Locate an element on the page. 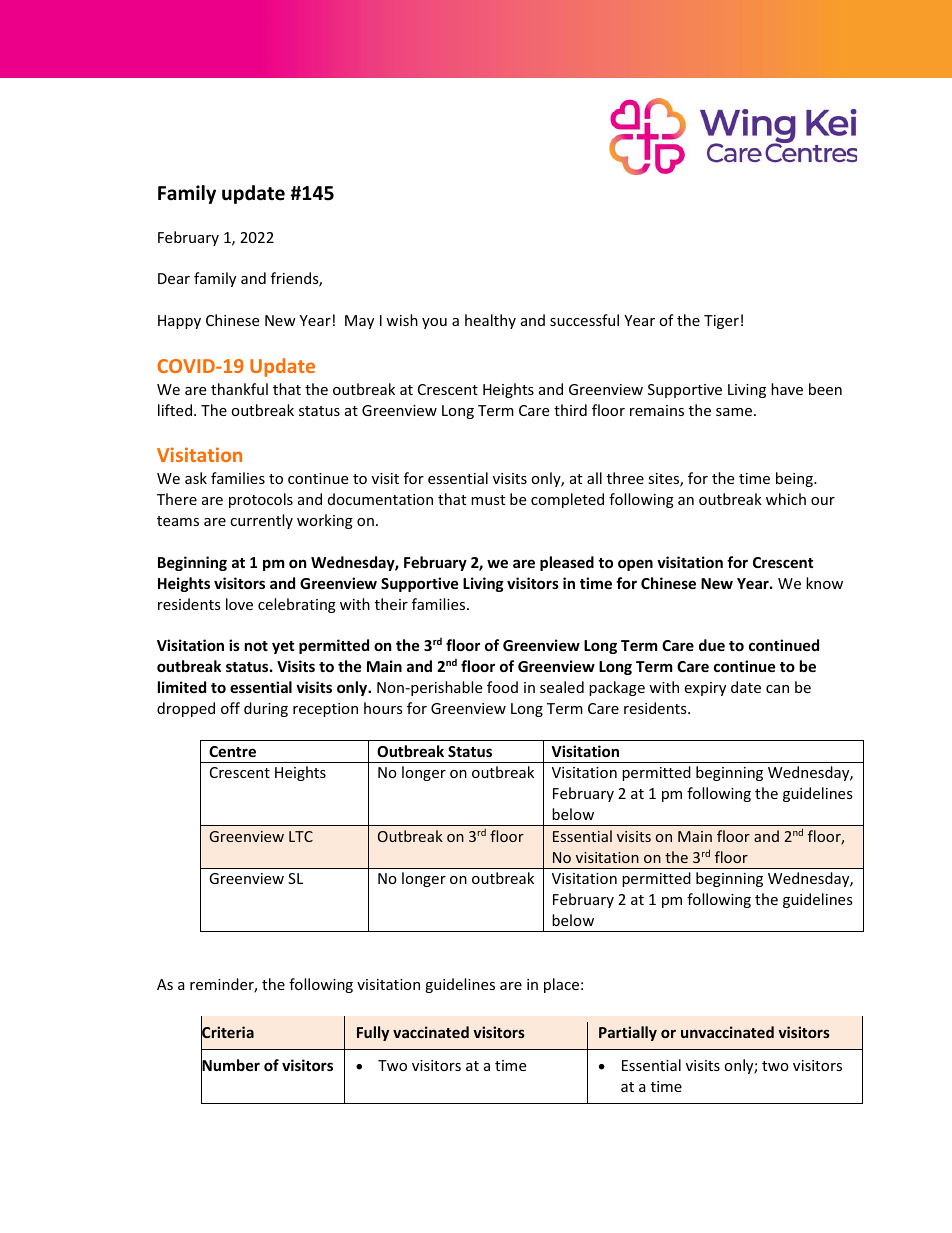 The width and height of the page is (952, 1233). Criteria is located at coordinates (227, 1032).
